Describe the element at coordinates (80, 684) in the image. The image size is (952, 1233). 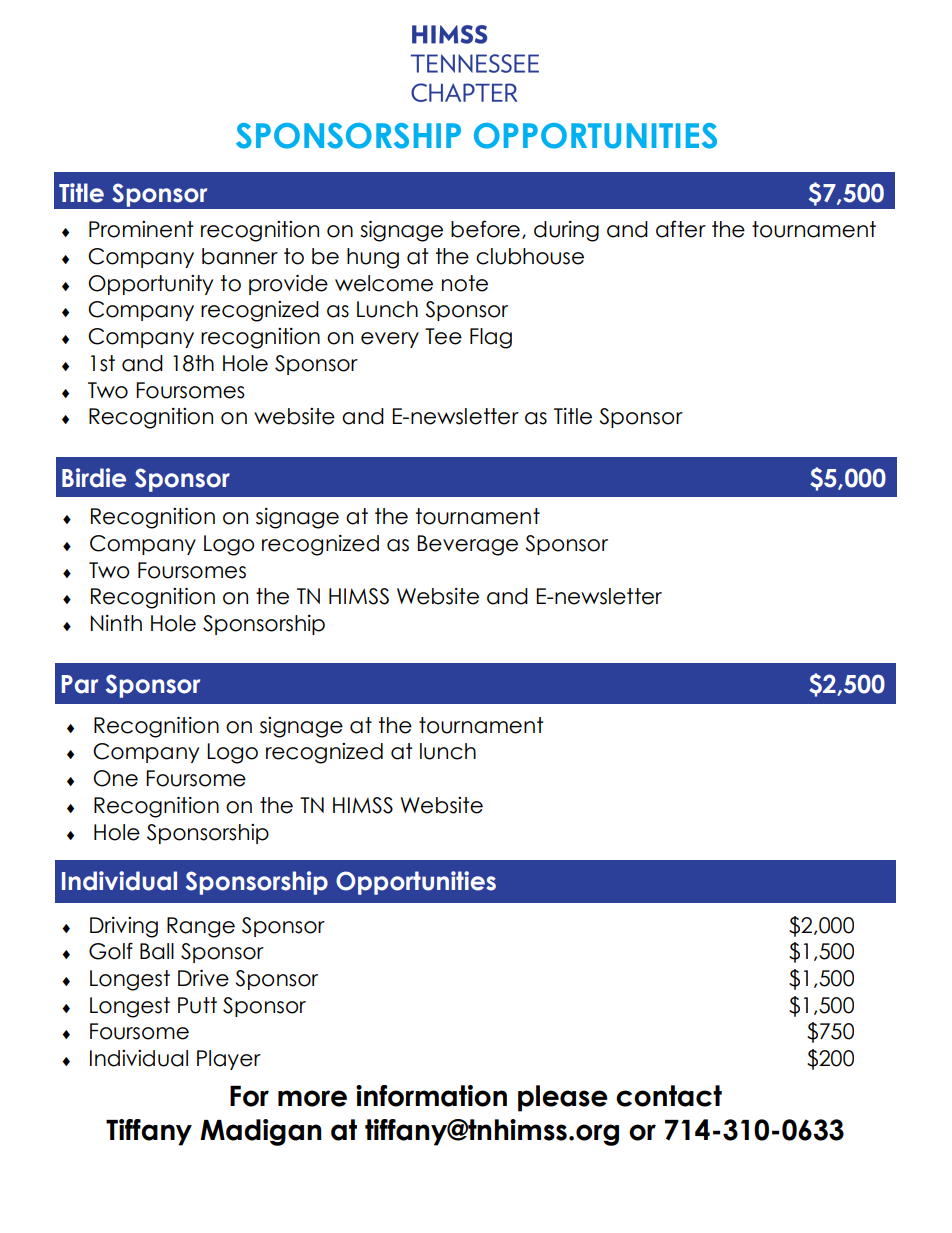
I see `Par` at that location.
